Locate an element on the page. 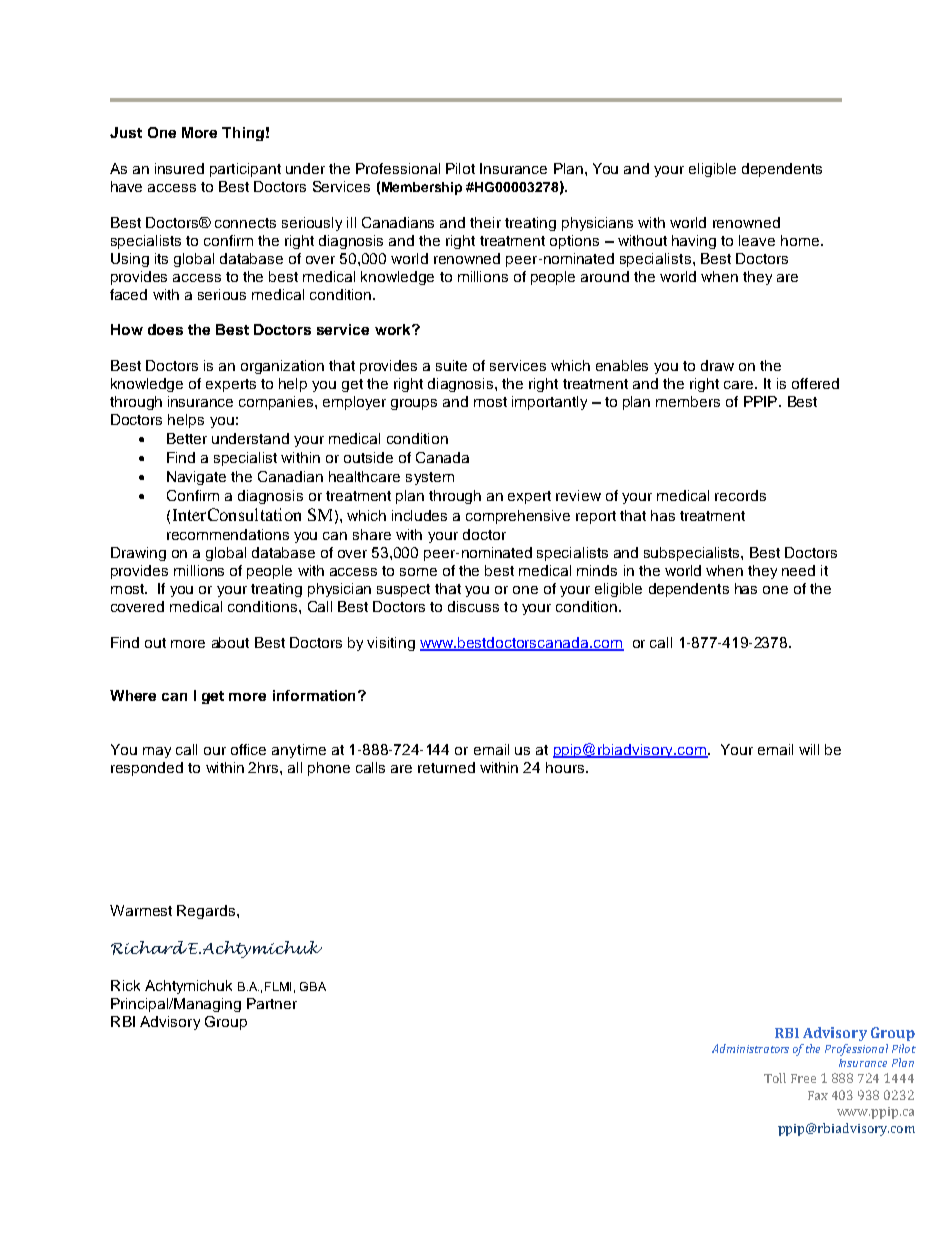  records is located at coordinates (740, 495).
